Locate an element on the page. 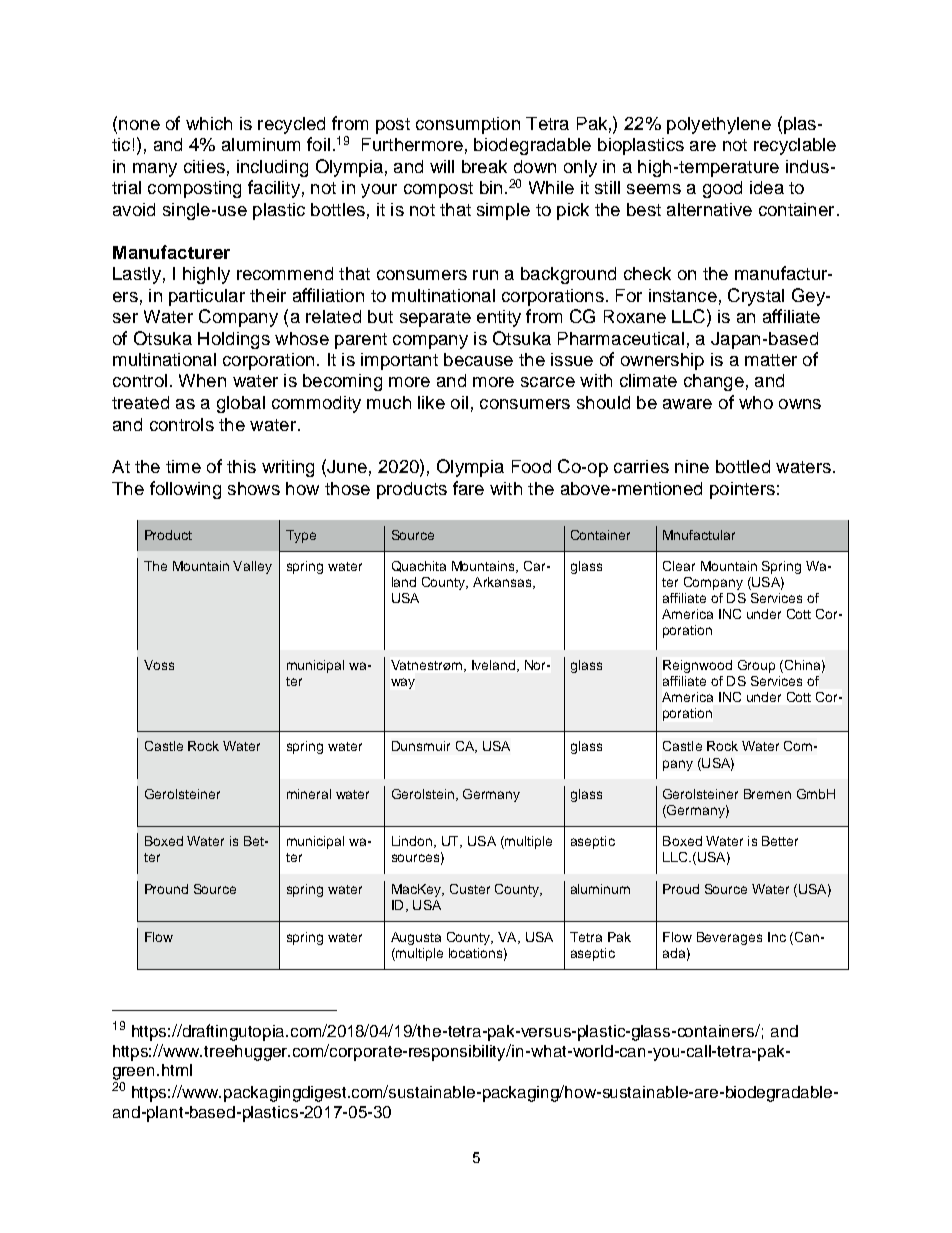 This document has height=1233, width=952. break is located at coordinates (484, 166).
